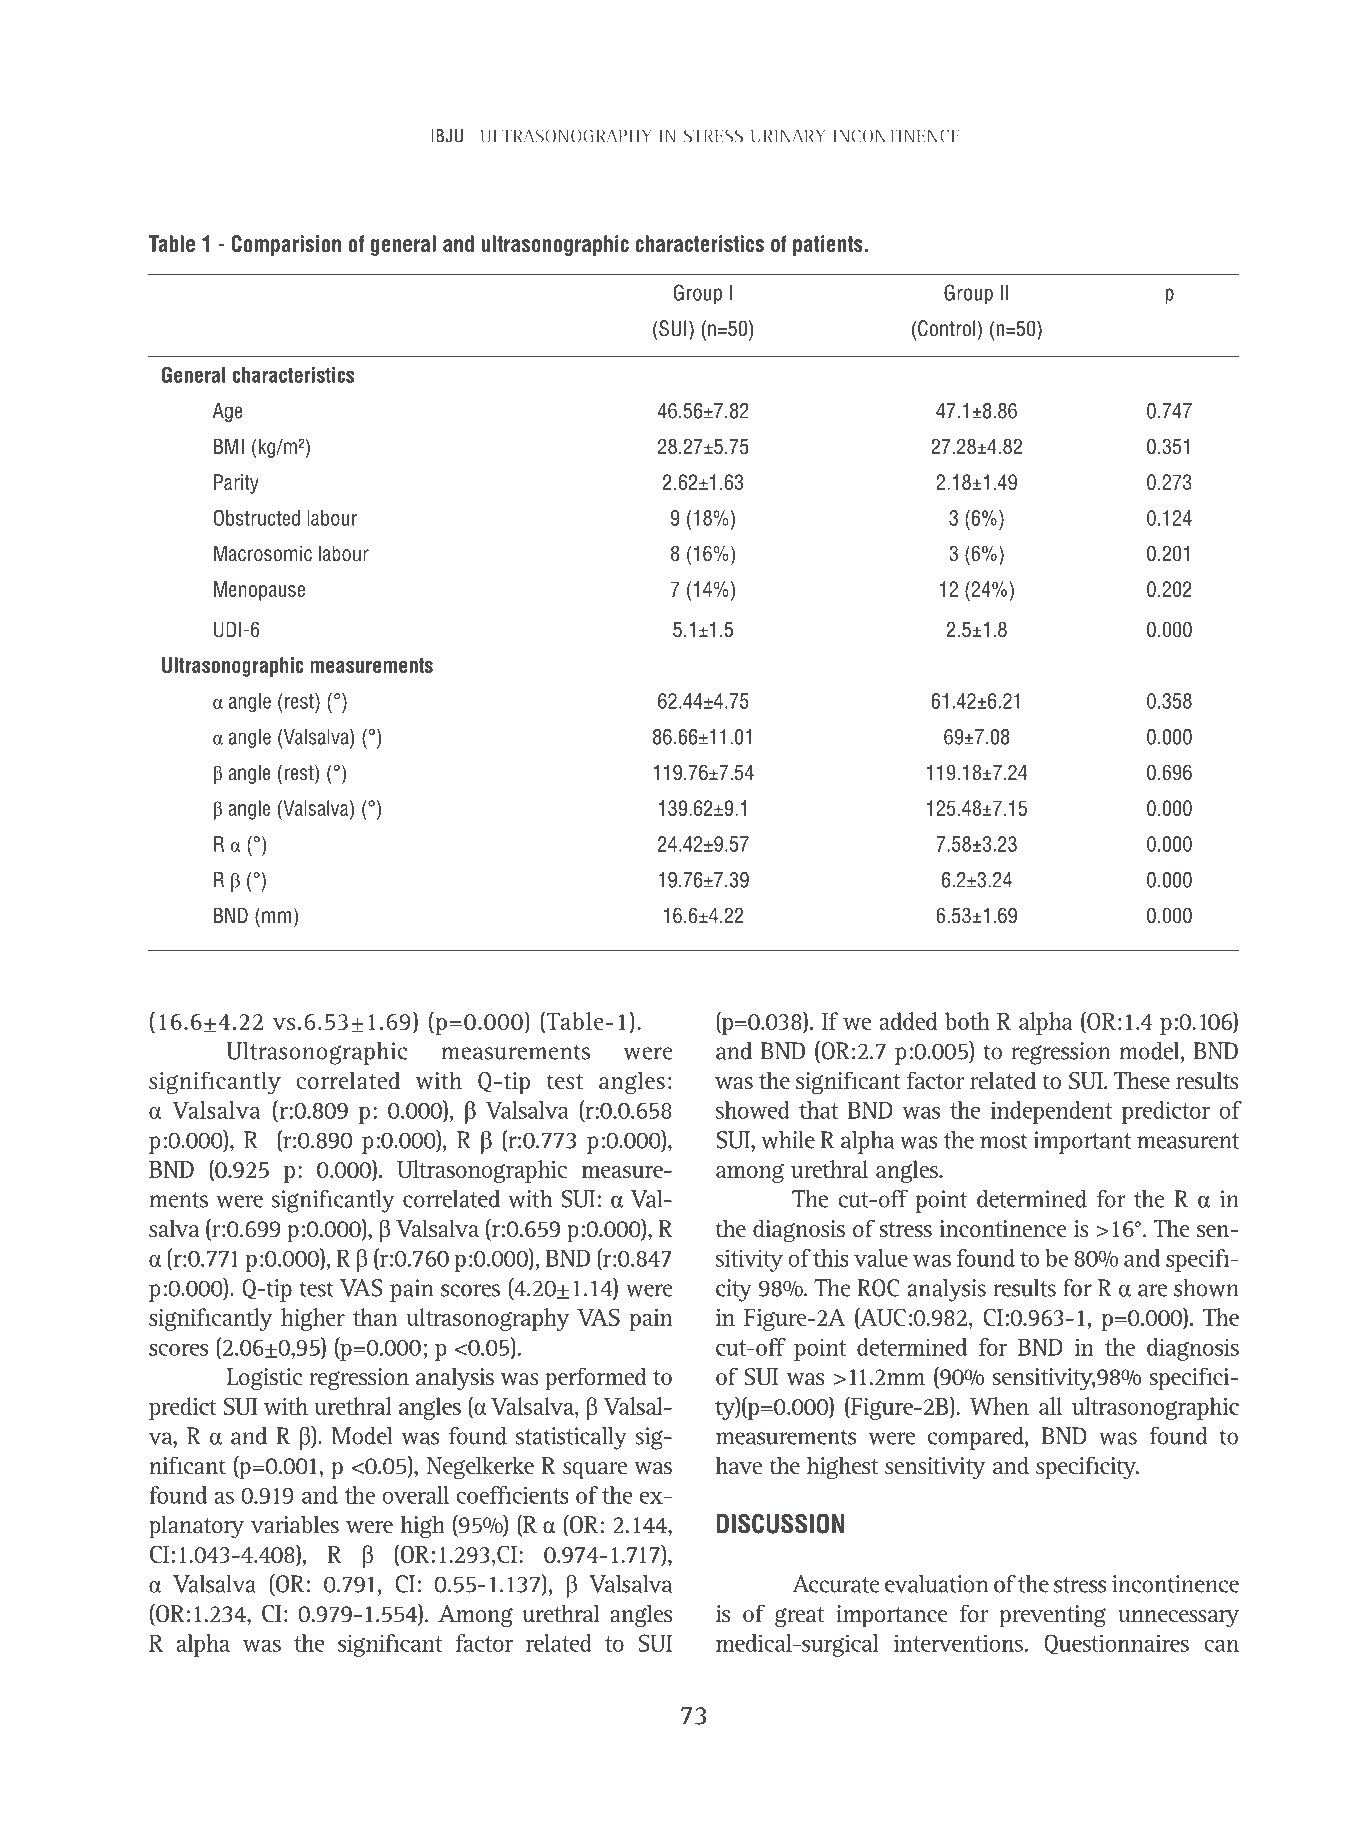 The image size is (1362, 1821). Describe the element at coordinates (1053, 1616) in the screenshot. I see `preventing` at that location.
